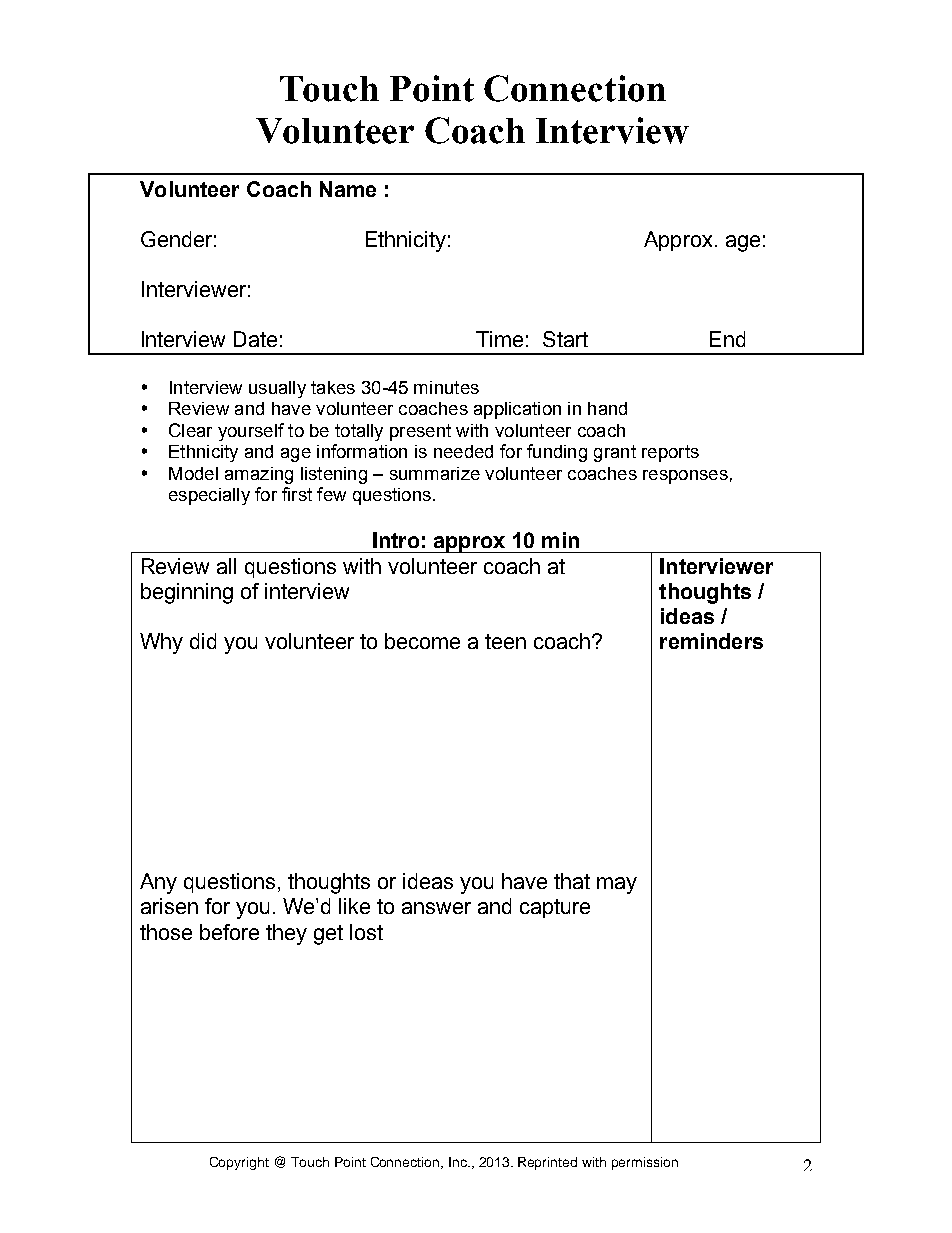  Describe the element at coordinates (565, 339) in the screenshot. I see `Start` at that location.
